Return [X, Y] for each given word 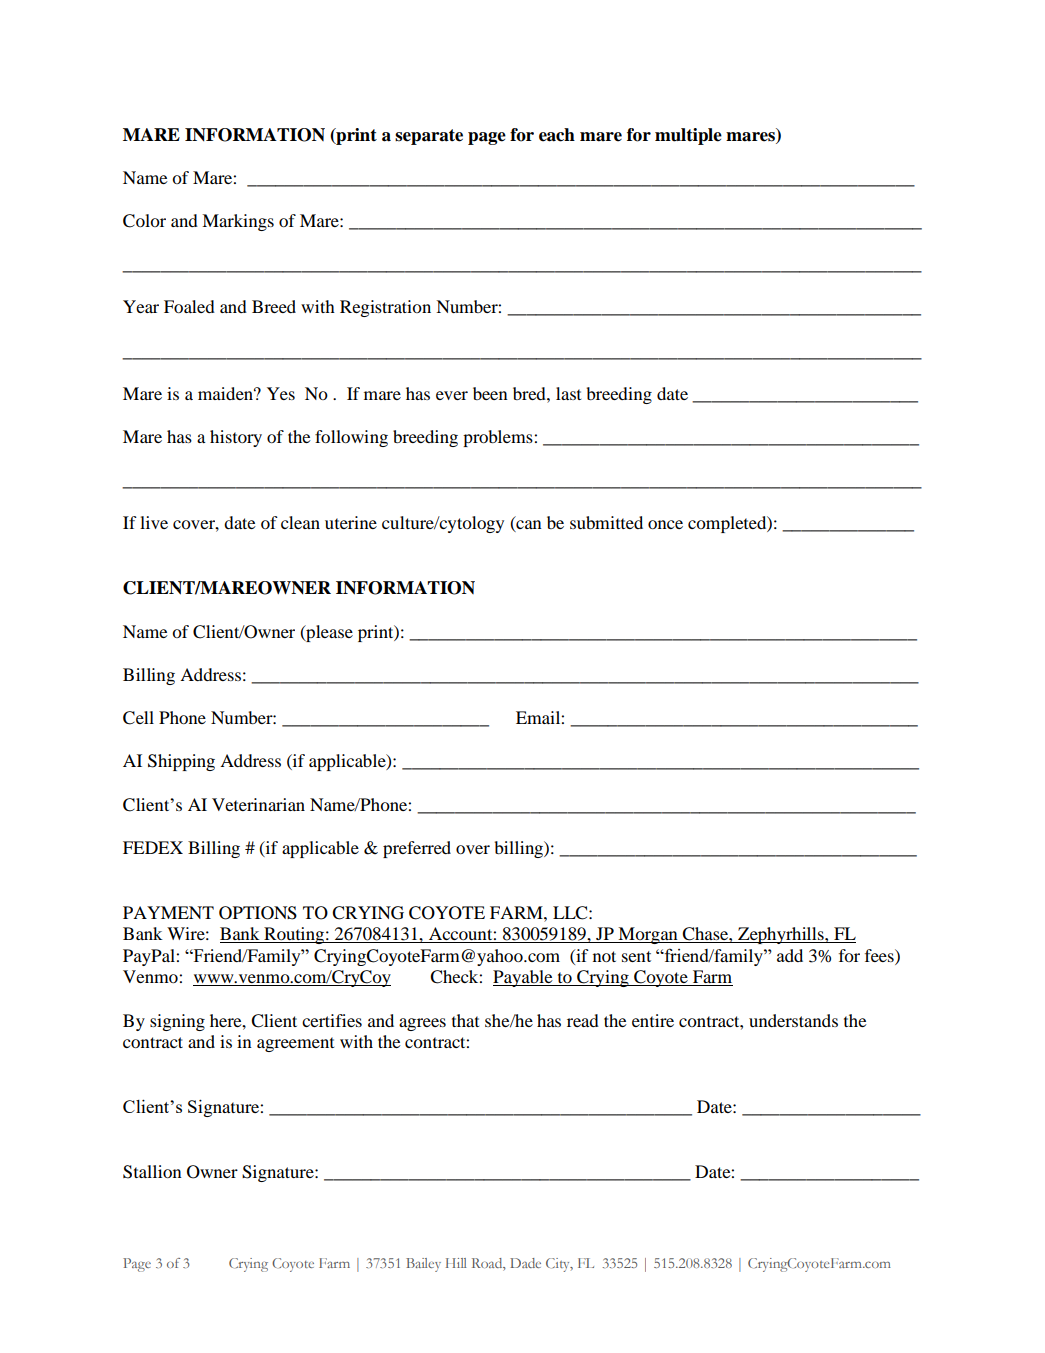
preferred [417, 849]
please [328, 633]
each [557, 135]
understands [793, 1020]
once [665, 524]
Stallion [152, 1172]
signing [177, 1022]
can [528, 526]
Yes [281, 393]
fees [880, 955]
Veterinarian [258, 804]
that [465, 1020]
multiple [688, 136]
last [568, 393]
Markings [238, 222]
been [490, 393]
